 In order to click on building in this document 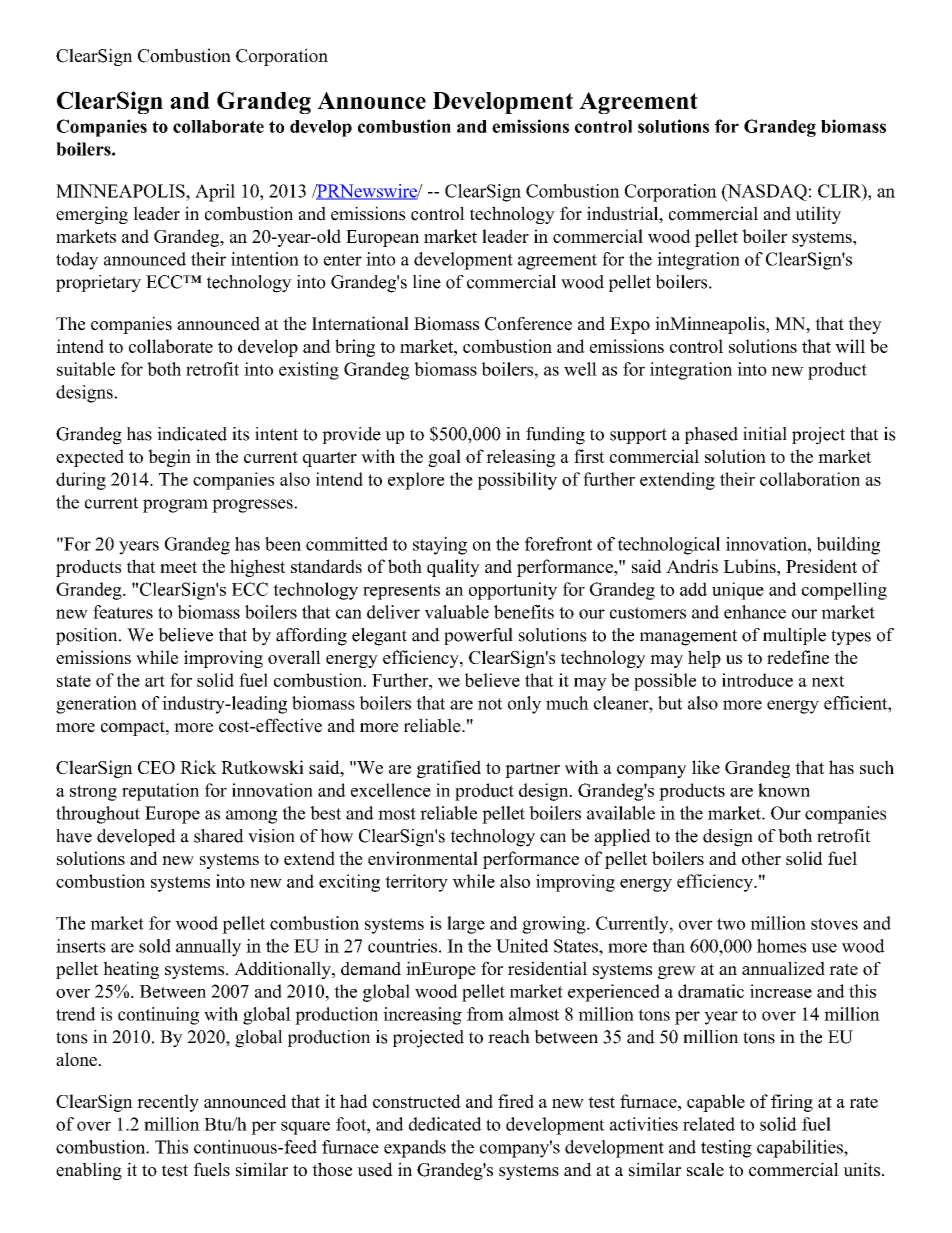, I will do `click(848, 546)`.
